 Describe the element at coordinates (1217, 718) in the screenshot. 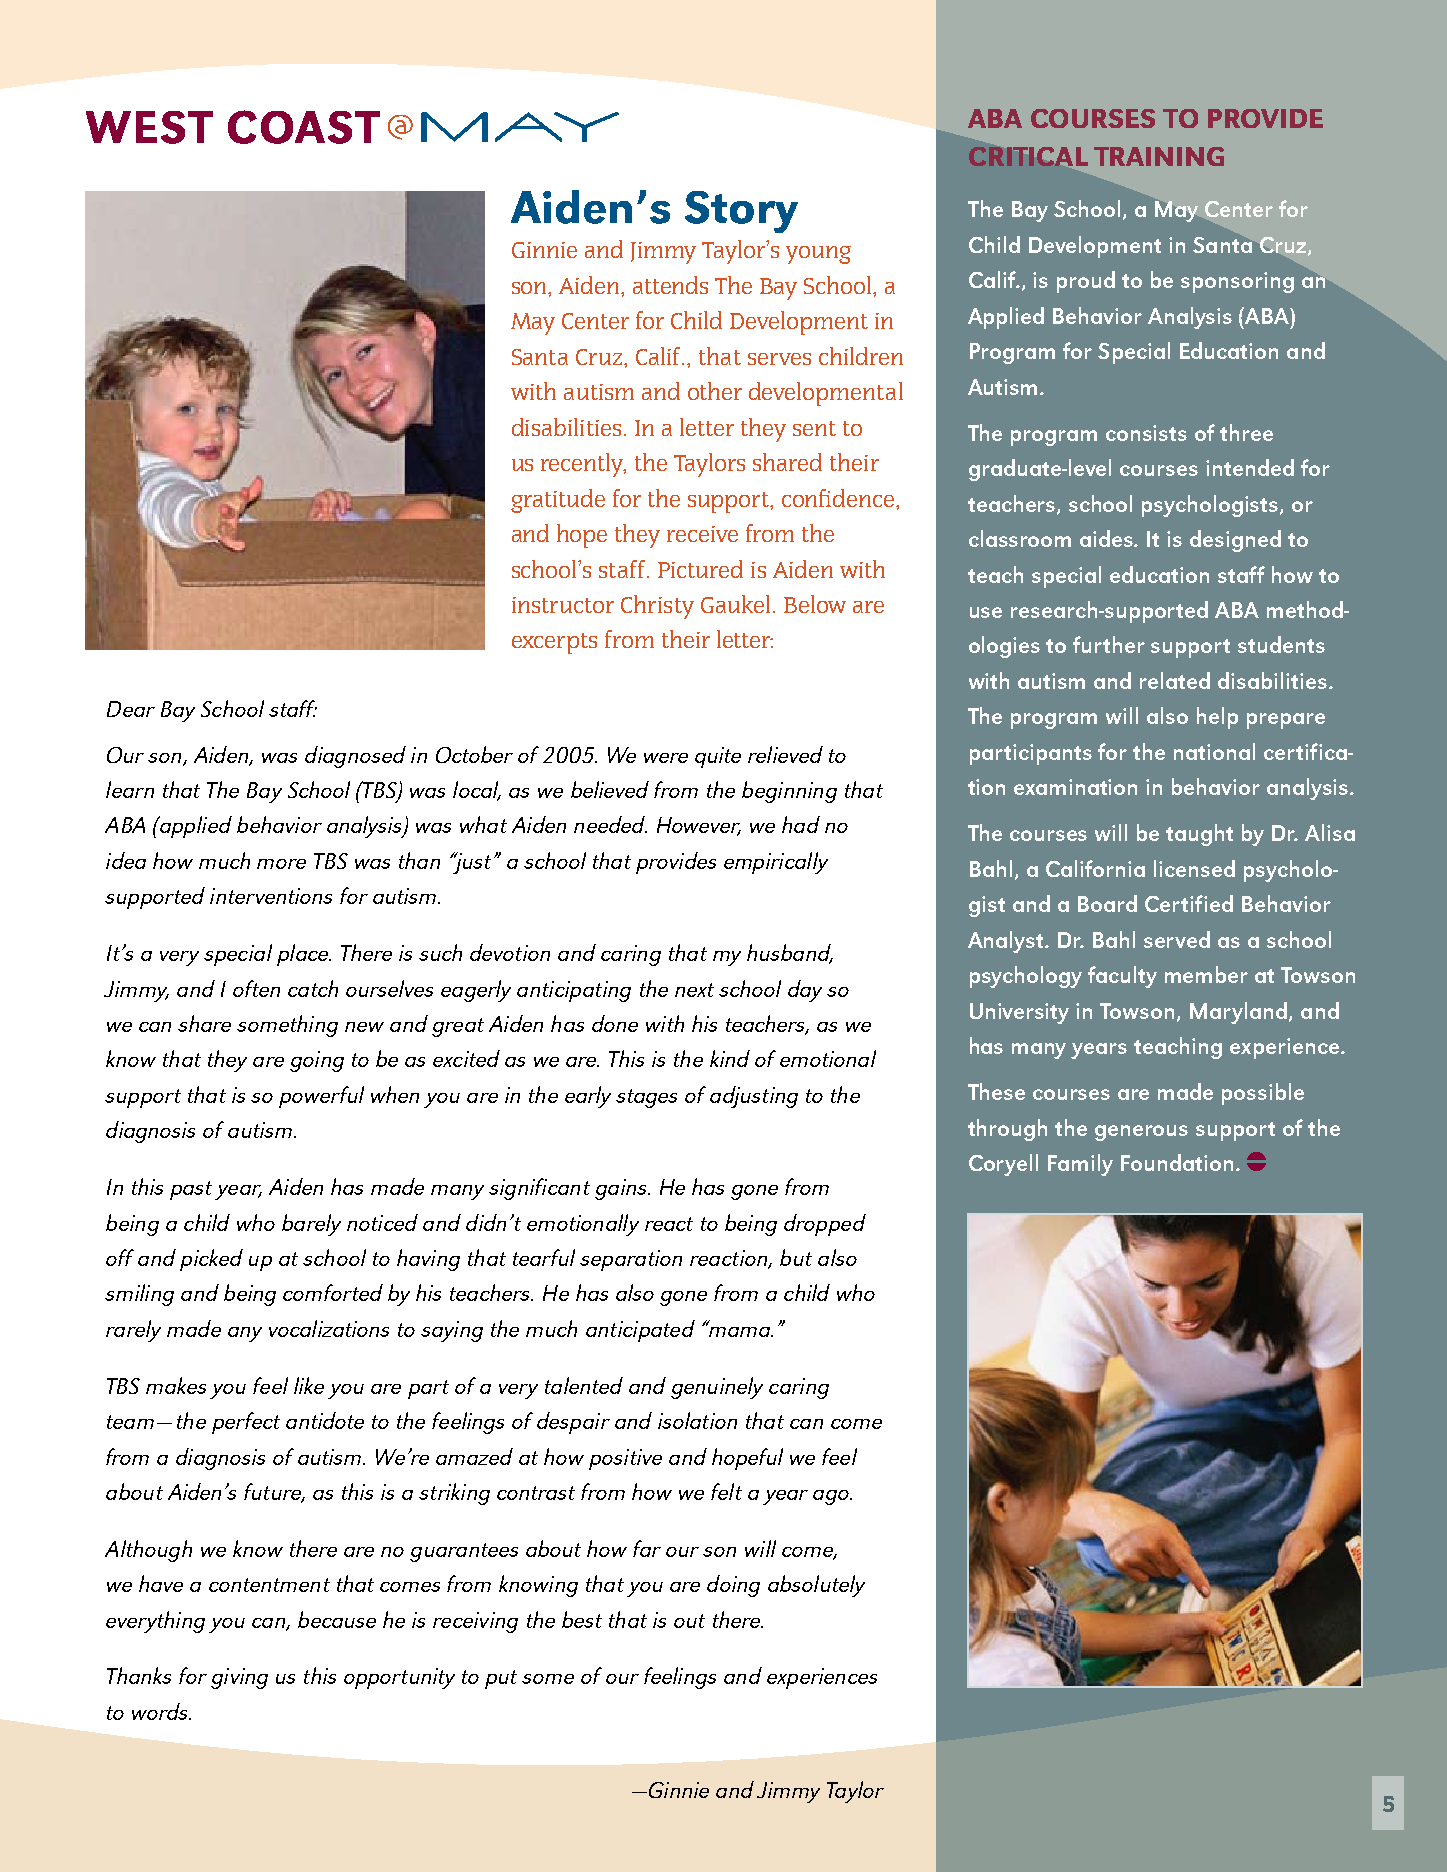

I see `help` at that location.
